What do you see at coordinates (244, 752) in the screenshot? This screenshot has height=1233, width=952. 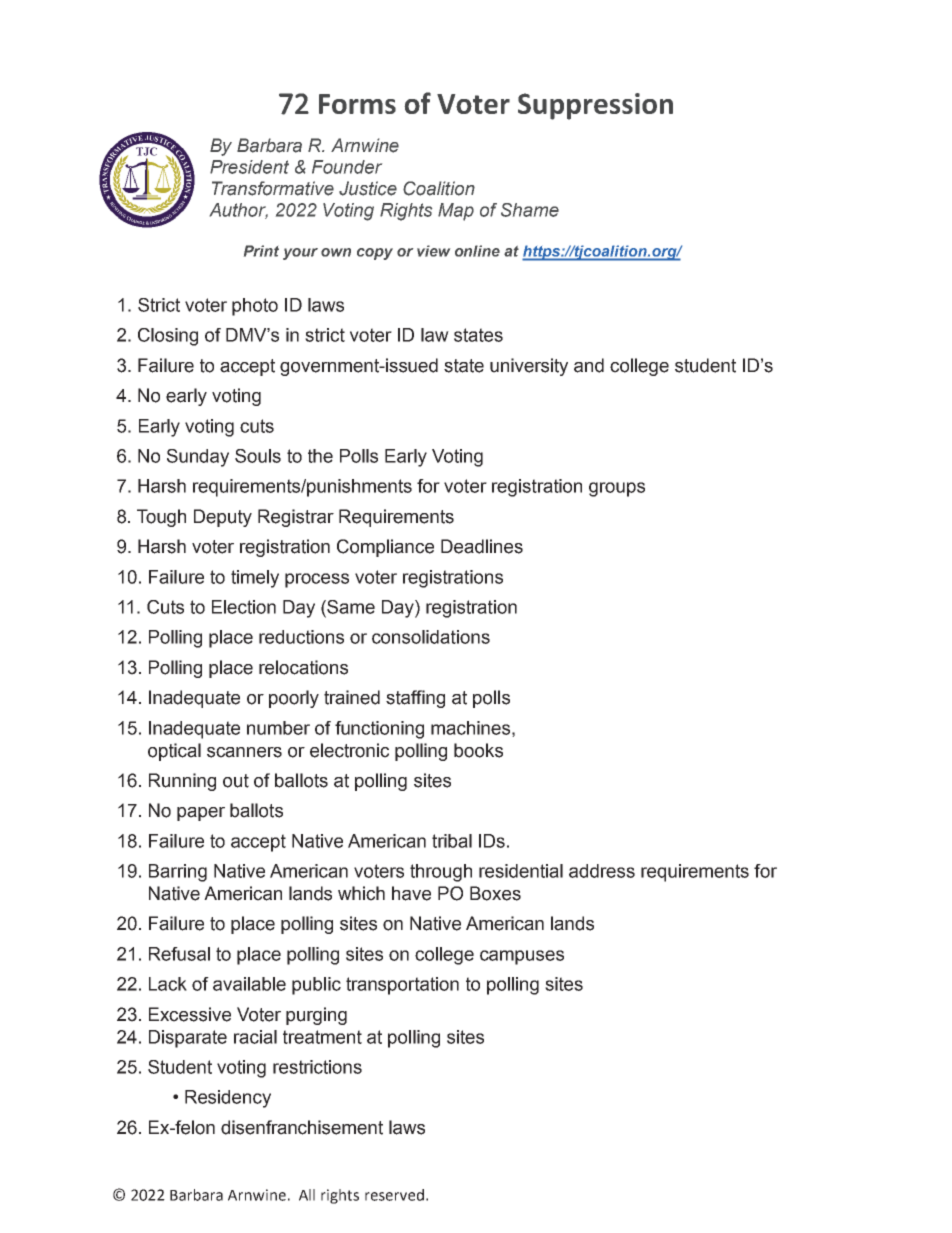 I see `scanners` at bounding box center [244, 752].
